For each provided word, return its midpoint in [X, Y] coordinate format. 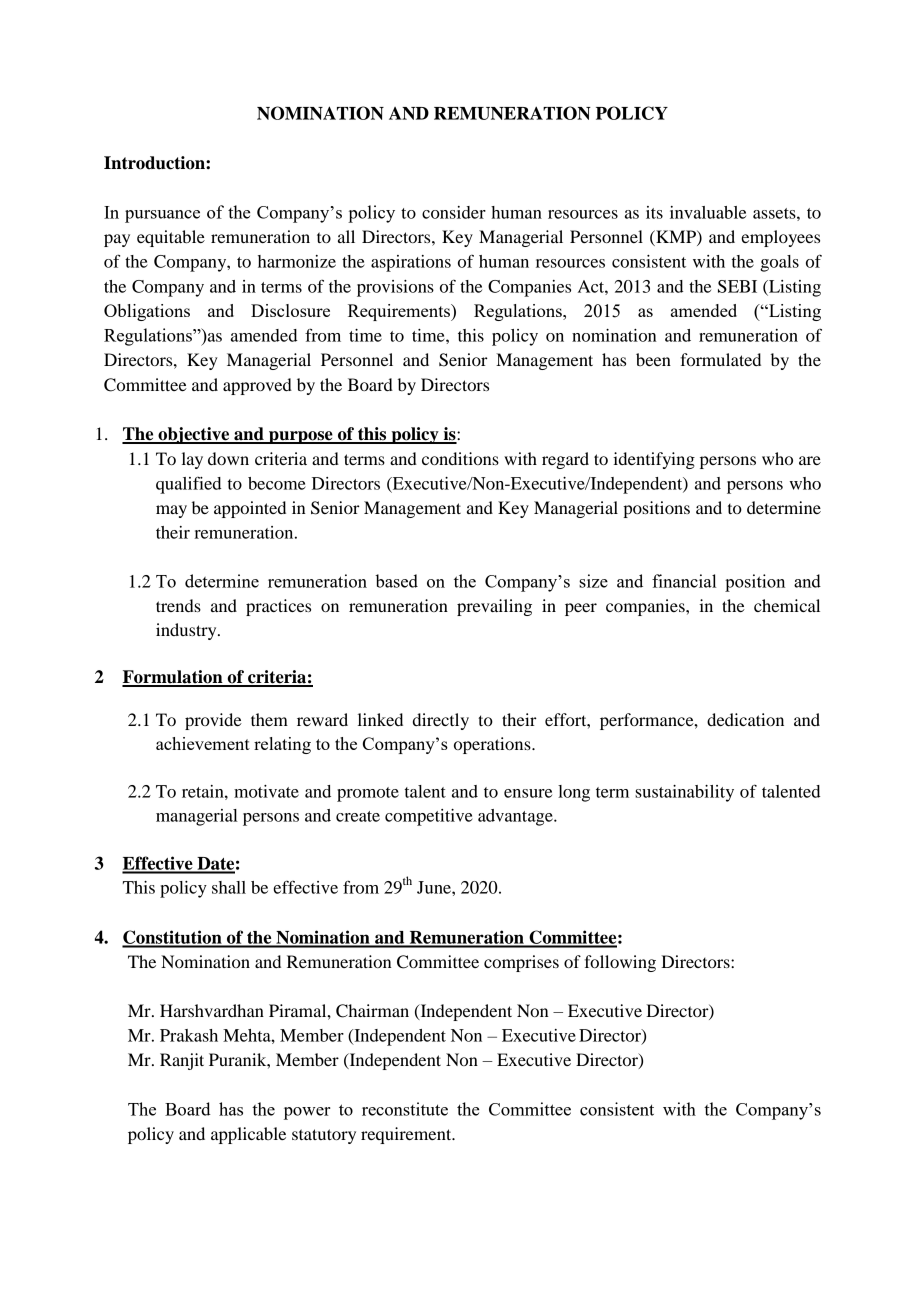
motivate [266, 791]
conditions [460, 458]
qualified [188, 485]
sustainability [684, 793]
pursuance [162, 216]
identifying [654, 460]
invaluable [708, 212]
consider [454, 212]
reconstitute [405, 1109]
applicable [248, 1135]
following [620, 963]
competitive [429, 817]
